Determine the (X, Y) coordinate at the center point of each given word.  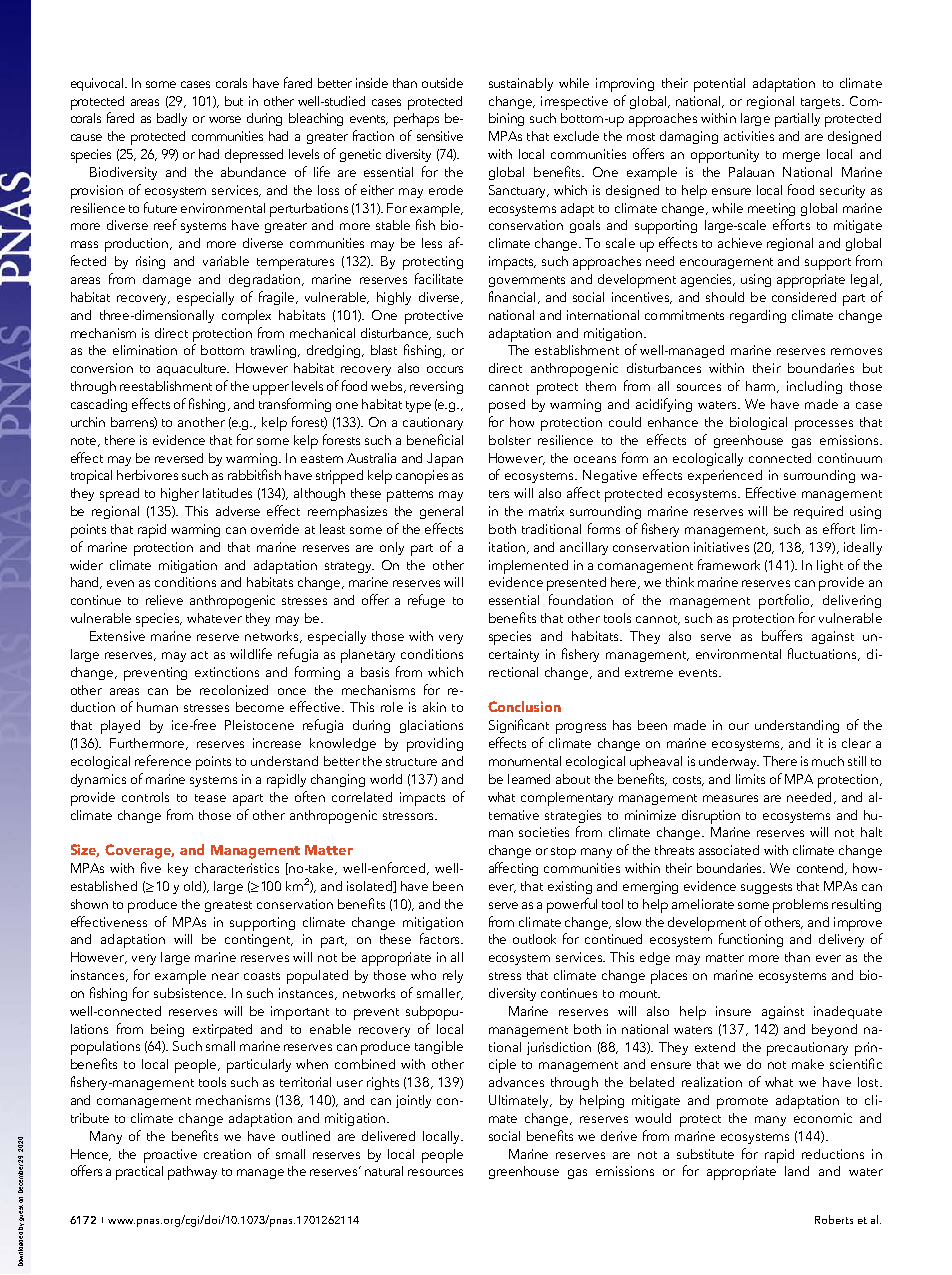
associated (729, 850)
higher (180, 494)
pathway (192, 1173)
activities (749, 136)
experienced (725, 477)
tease (210, 798)
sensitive (440, 136)
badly (172, 119)
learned (529, 779)
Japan (445, 460)
